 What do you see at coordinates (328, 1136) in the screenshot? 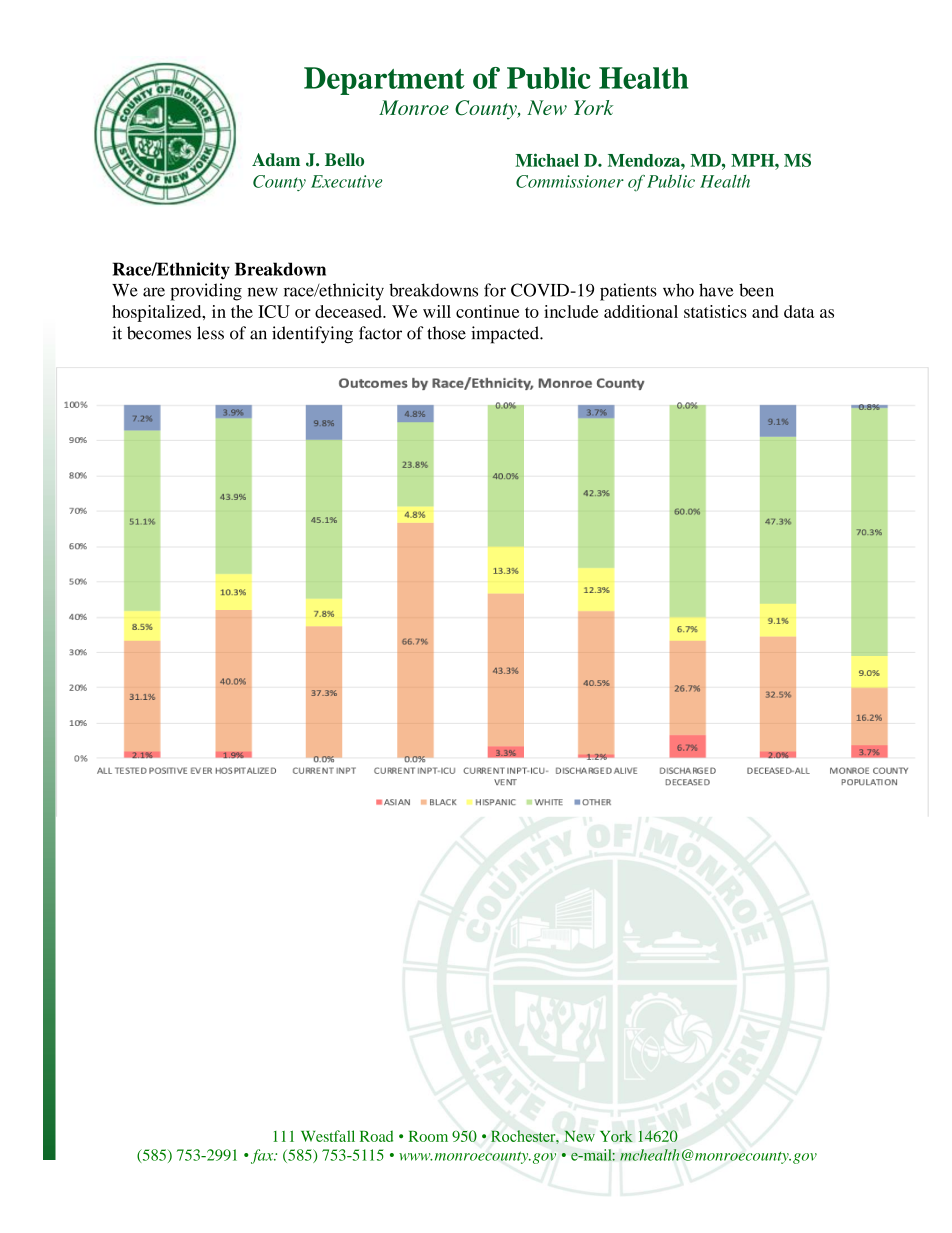
I see `Westfall` at bounding box center [328, 1136].
